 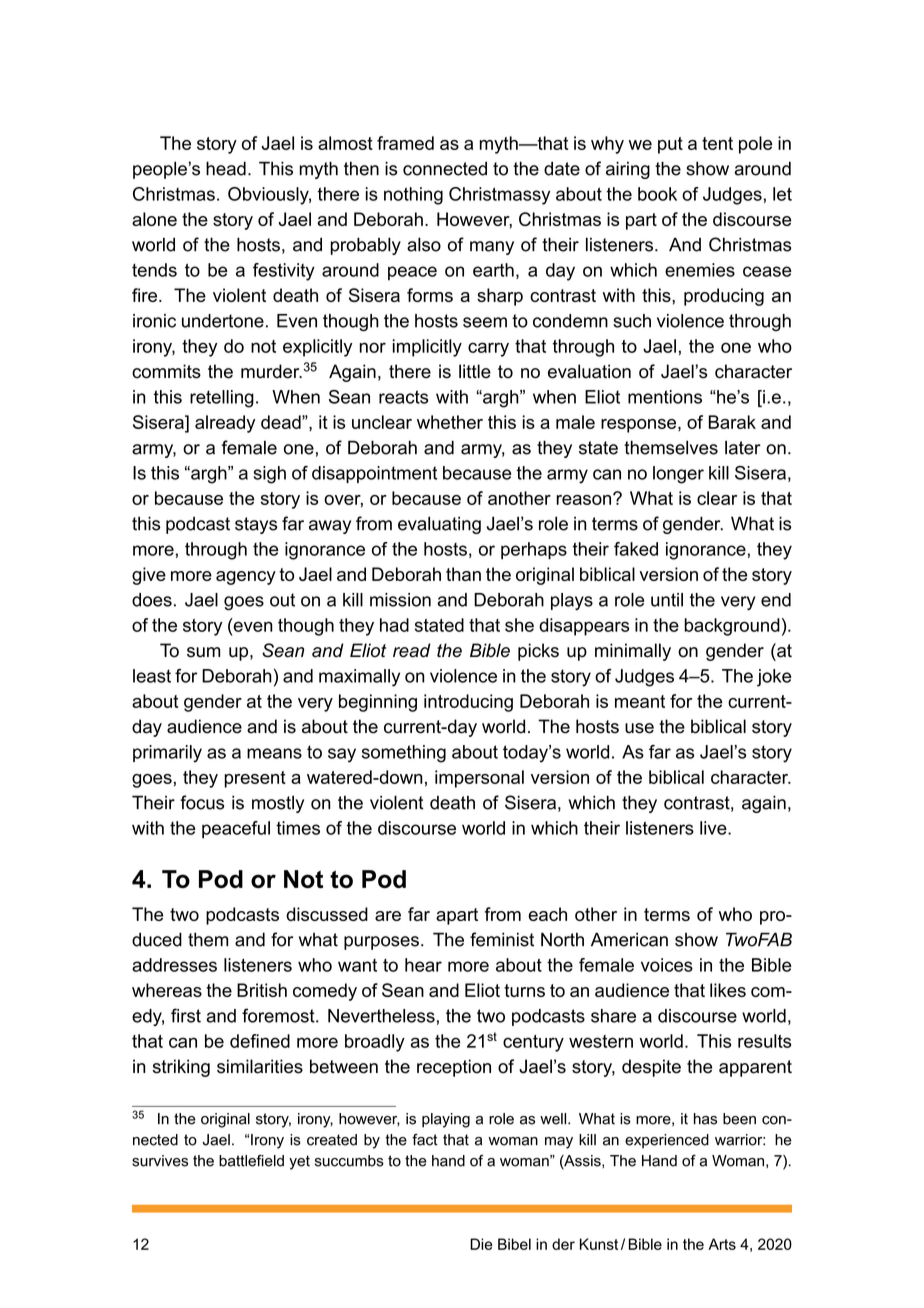 I want to click on sum, so click(x=203, y=652).
